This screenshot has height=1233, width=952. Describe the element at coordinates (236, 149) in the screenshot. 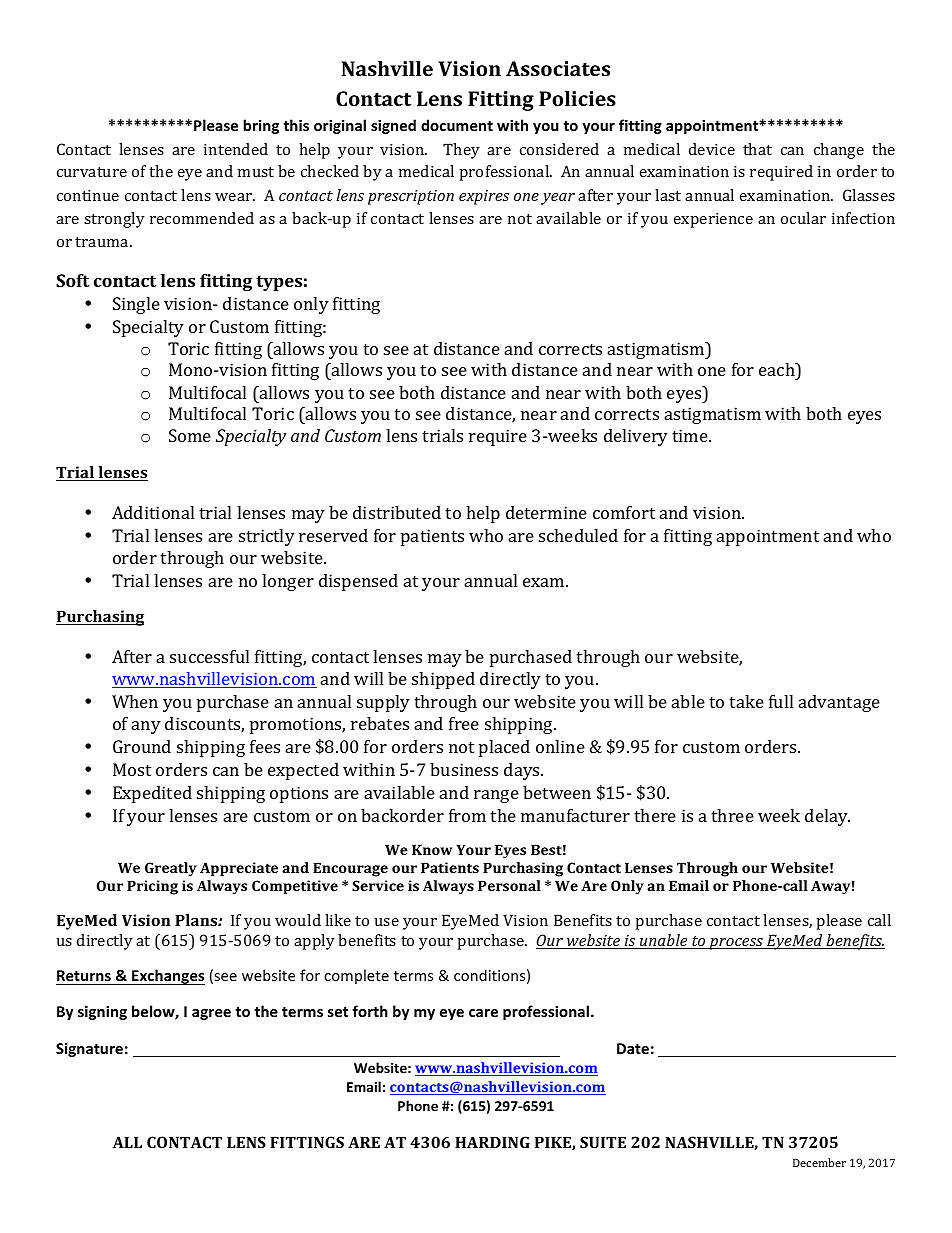

I see `intended` at that location.
